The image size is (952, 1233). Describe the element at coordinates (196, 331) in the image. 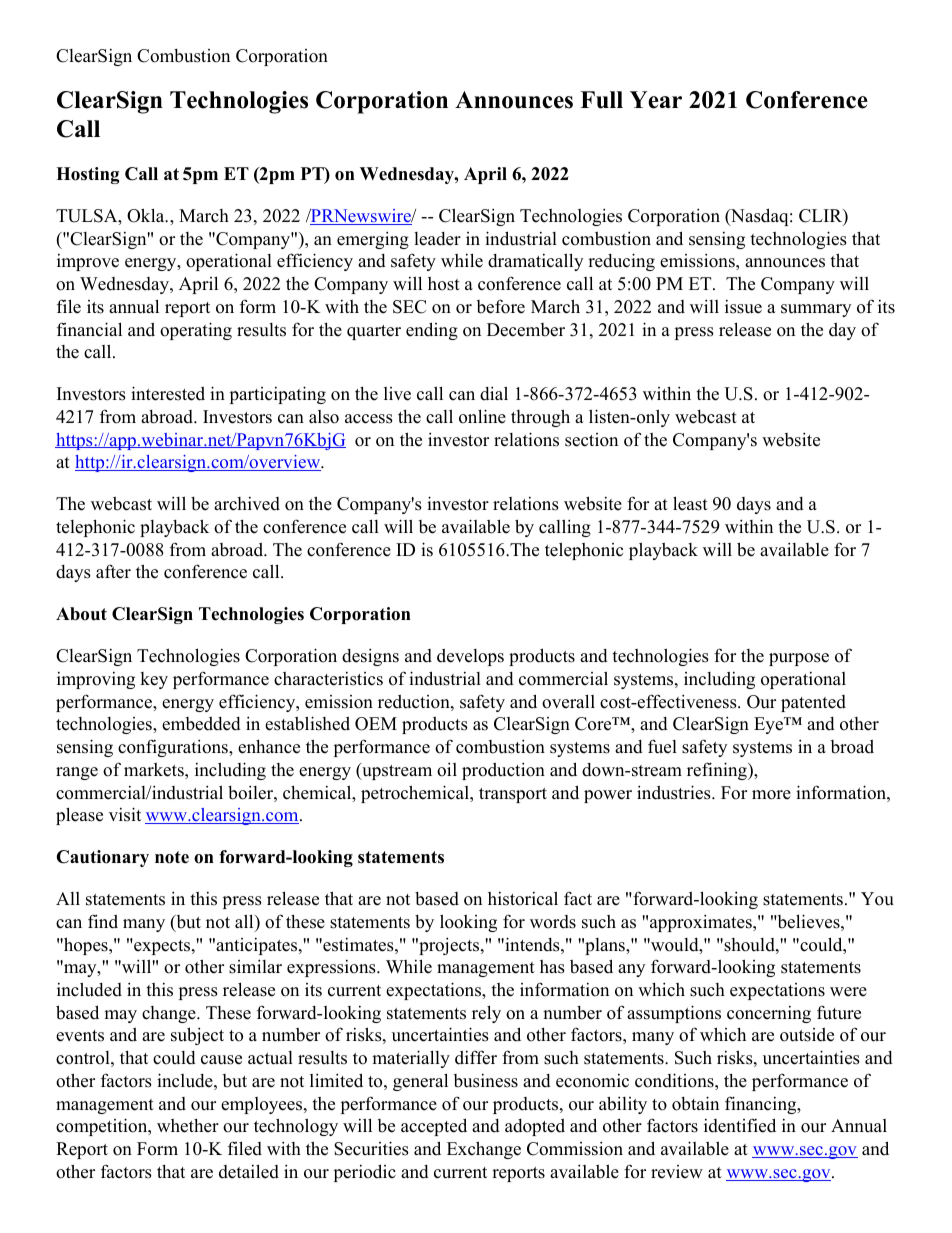

I see `operating` at that location.
